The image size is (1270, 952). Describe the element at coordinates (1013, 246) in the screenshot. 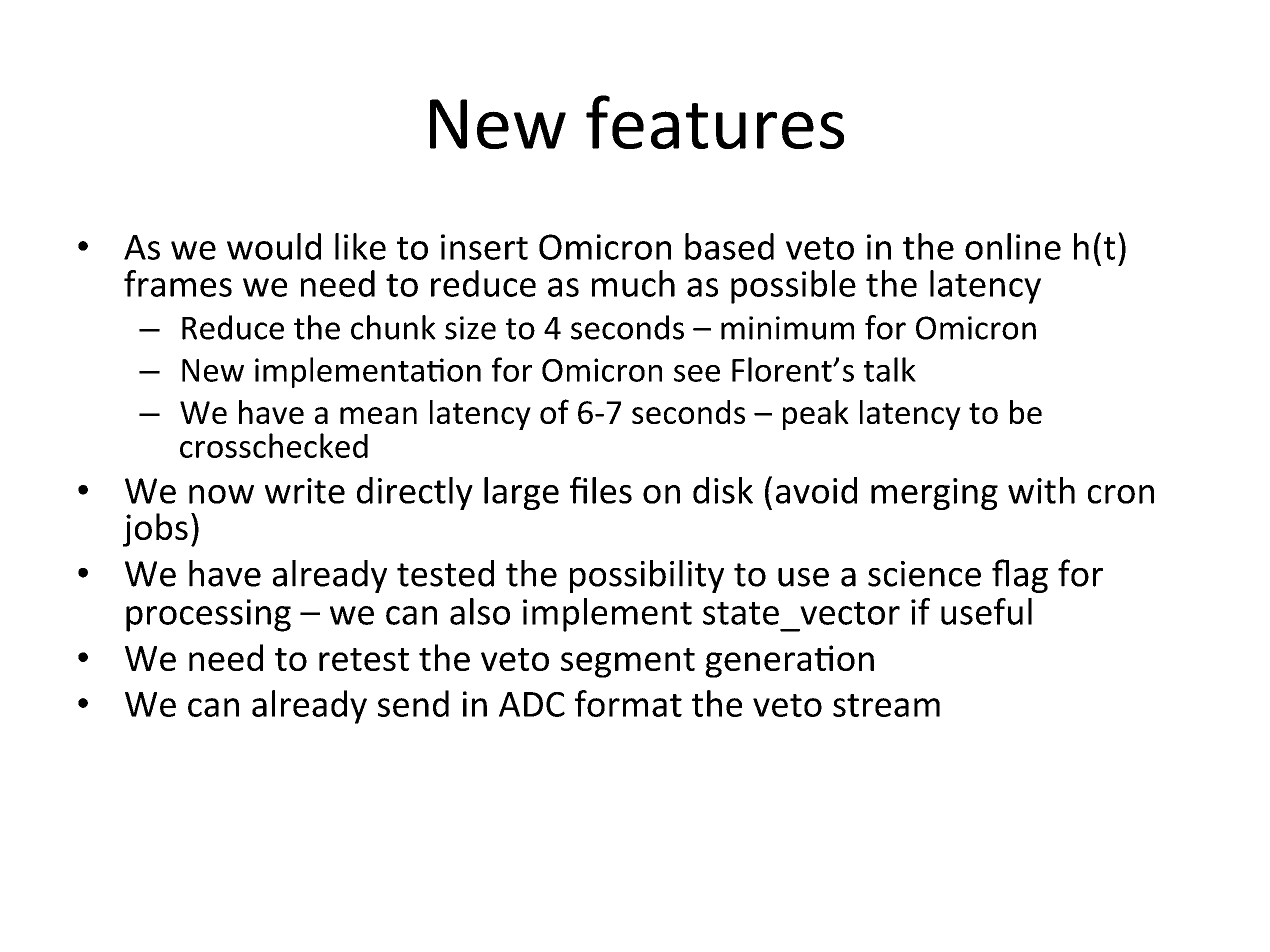

I see `online` at that location.
